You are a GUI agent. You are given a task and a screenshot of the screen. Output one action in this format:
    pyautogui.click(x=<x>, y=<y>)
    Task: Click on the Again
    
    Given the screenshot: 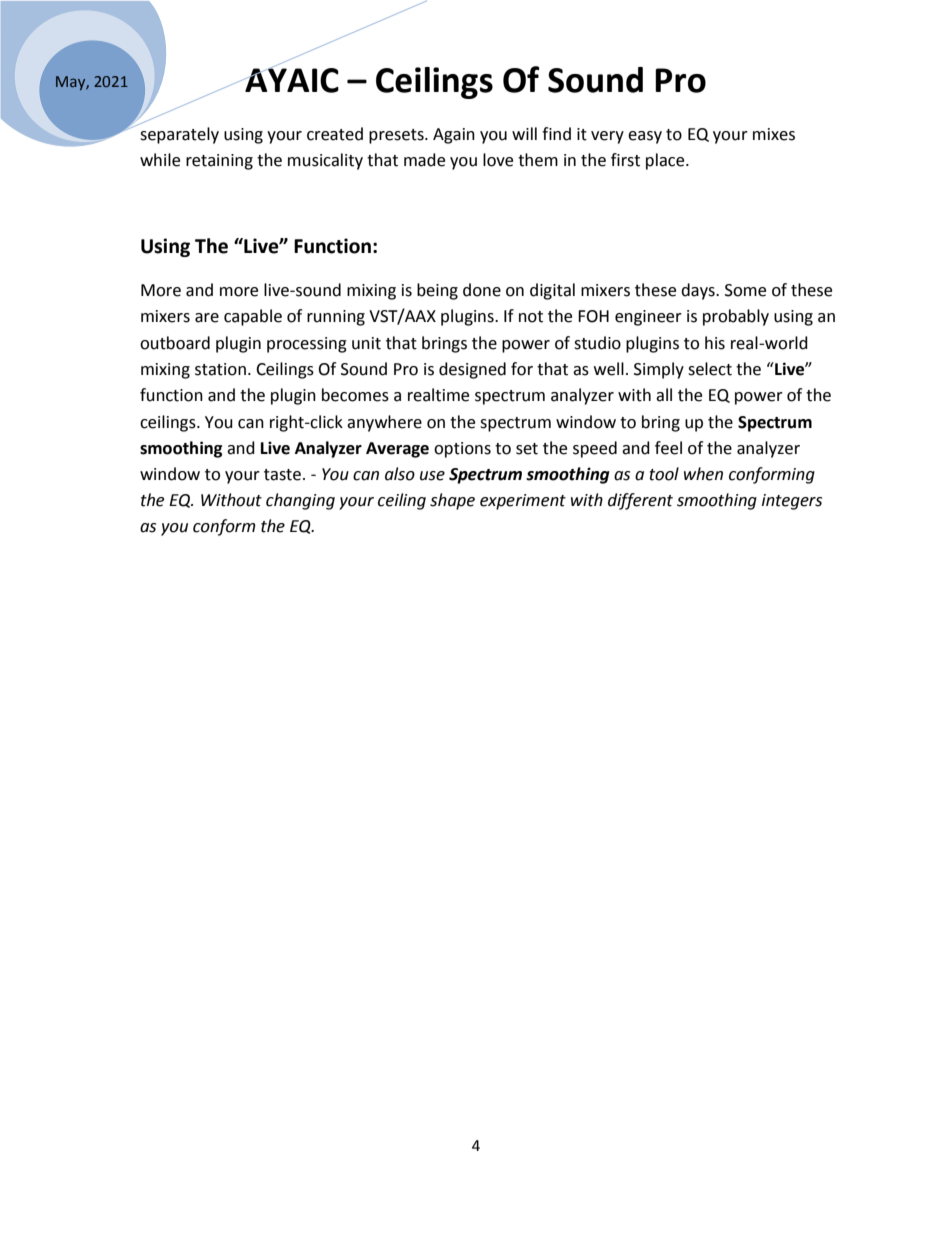 What is the action you would take?
    pyautogui.click(x=454, y=136)
